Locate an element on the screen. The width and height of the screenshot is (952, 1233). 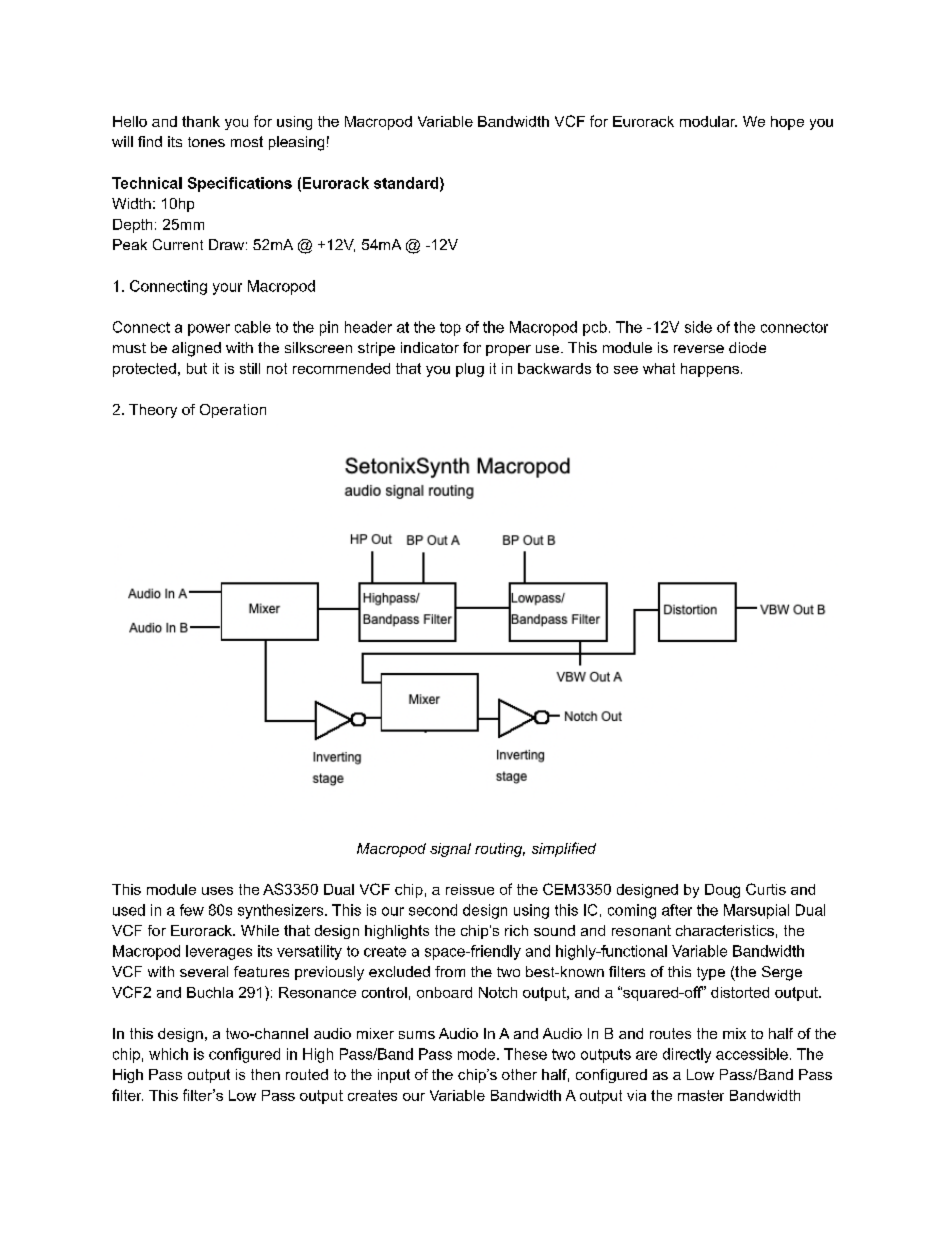
Operation is located at coordinates (233, 411).
